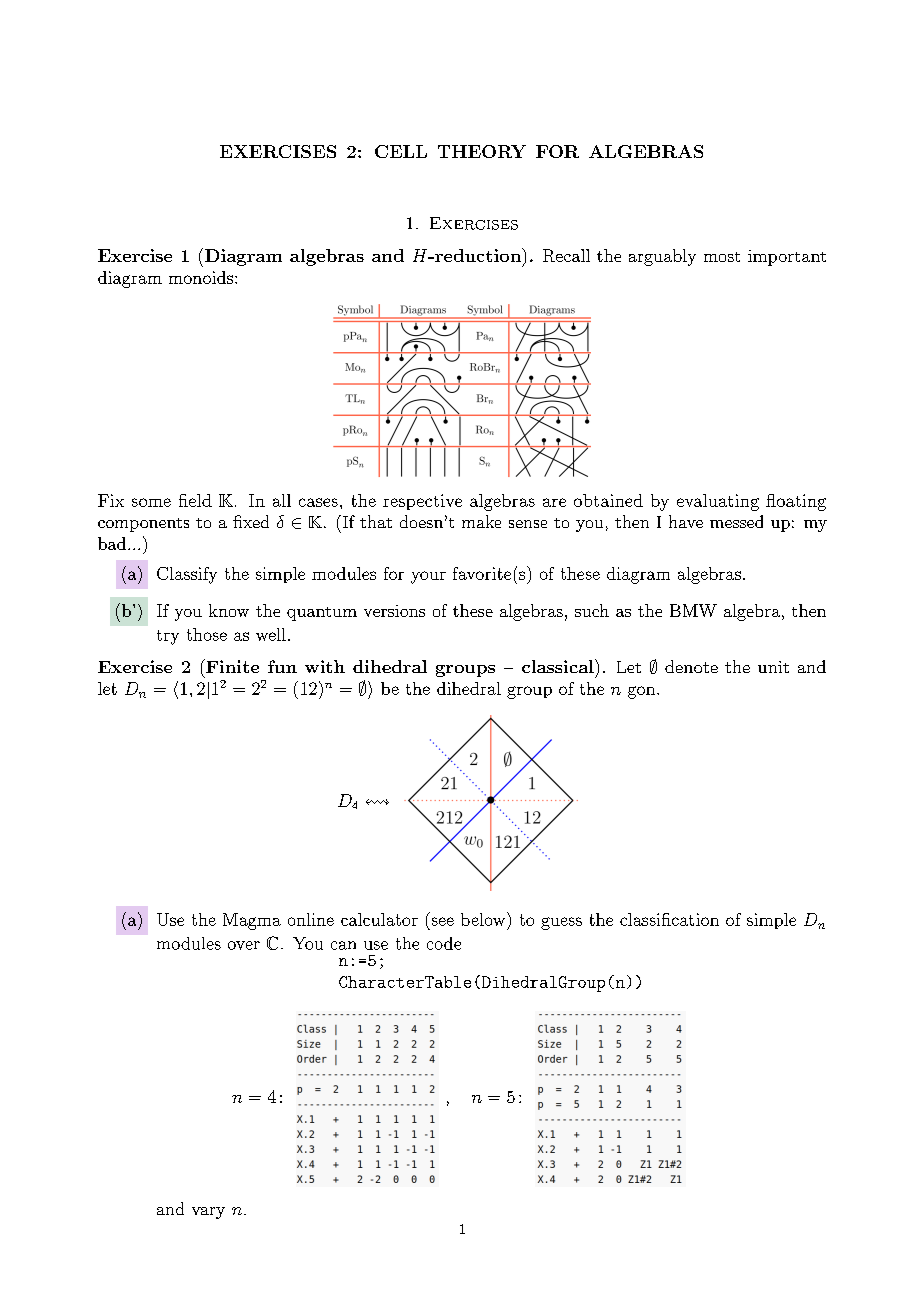  What do you see at coordinates (401, 151) in the image?
I see `CELL` at bounding box center [401, 151].
